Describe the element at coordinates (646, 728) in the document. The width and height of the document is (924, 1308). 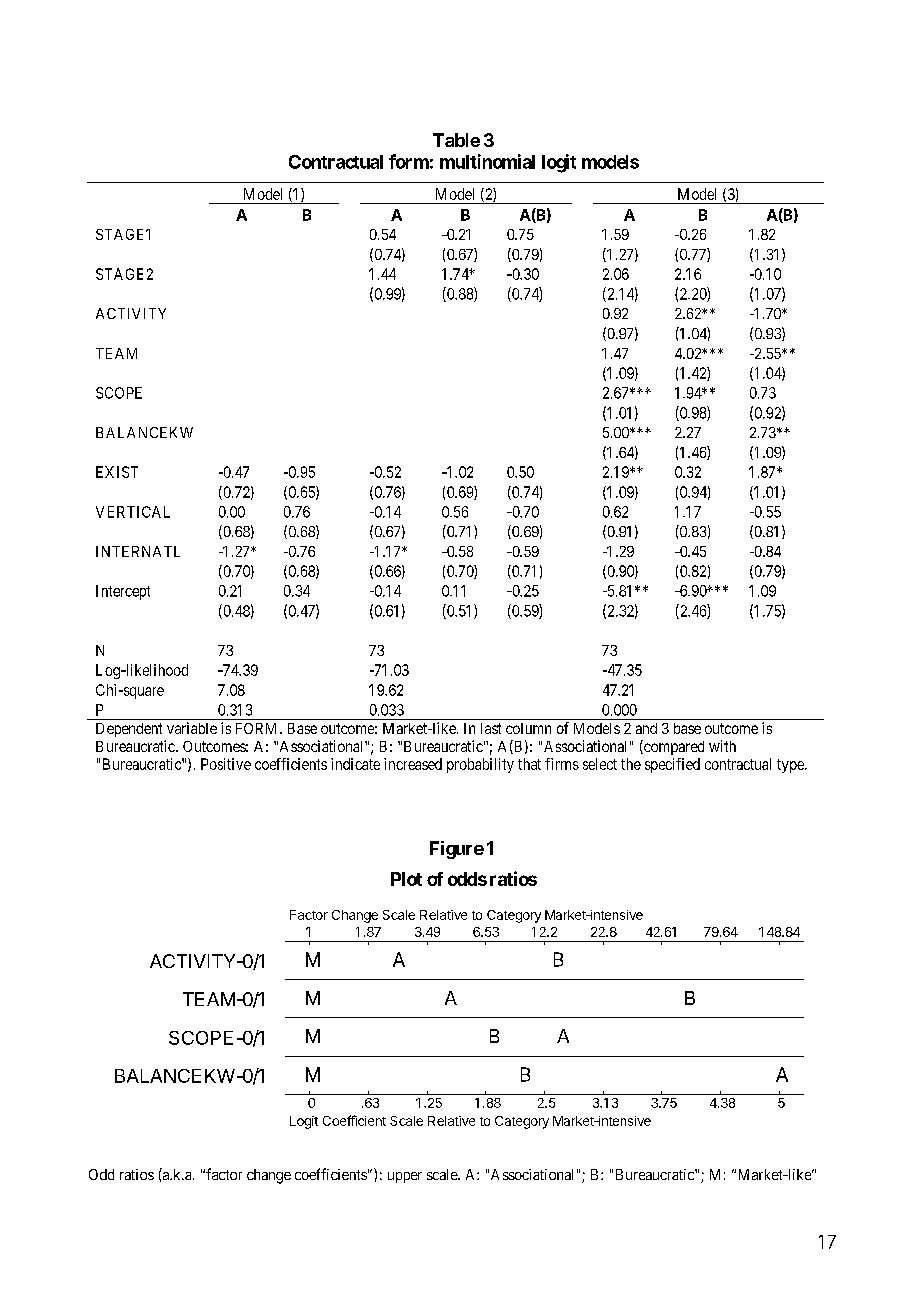
I see `and` at that location.
